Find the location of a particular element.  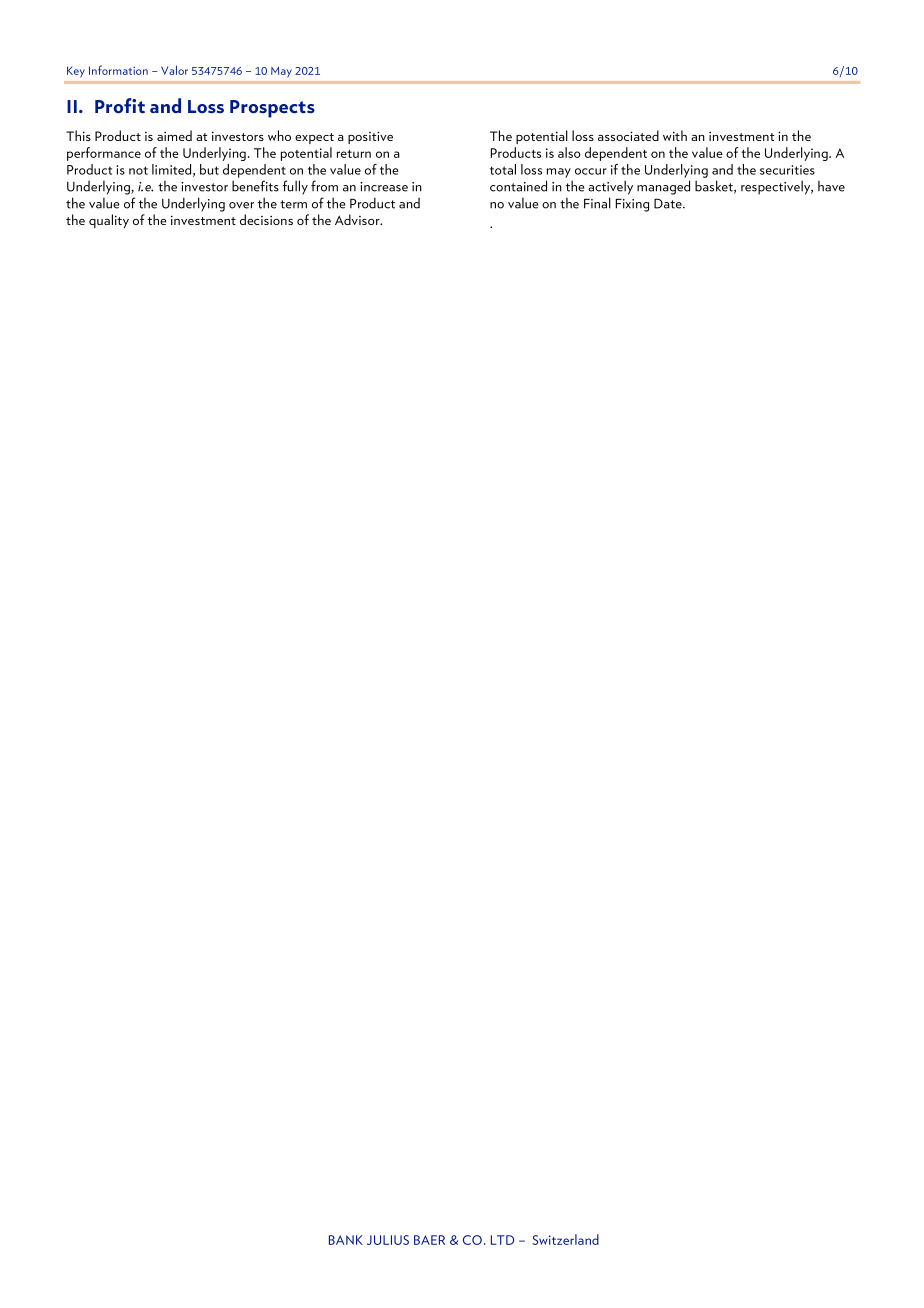

BANK is located at coordinates (346, 1240).
